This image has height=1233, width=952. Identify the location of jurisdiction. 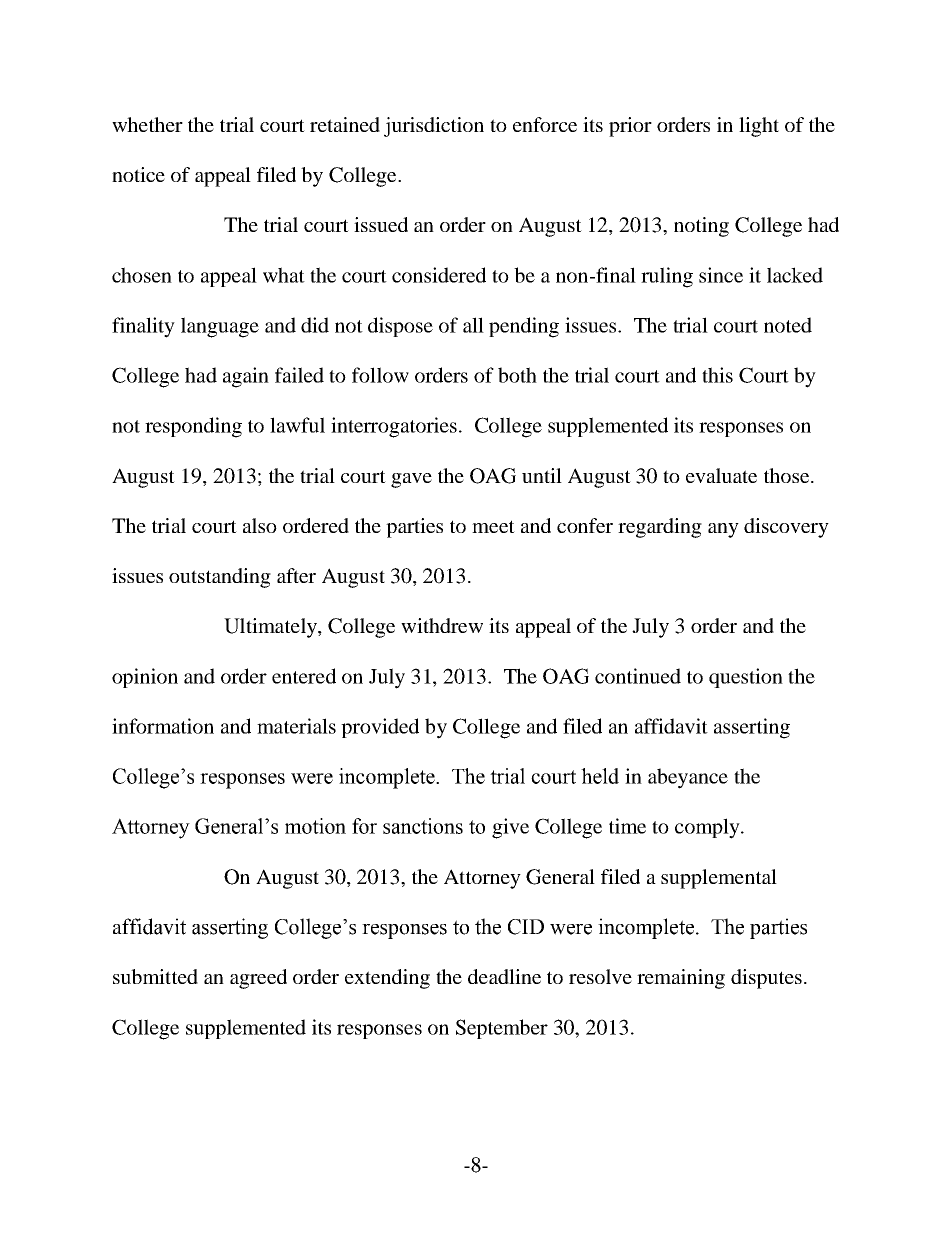
(434, 127).
